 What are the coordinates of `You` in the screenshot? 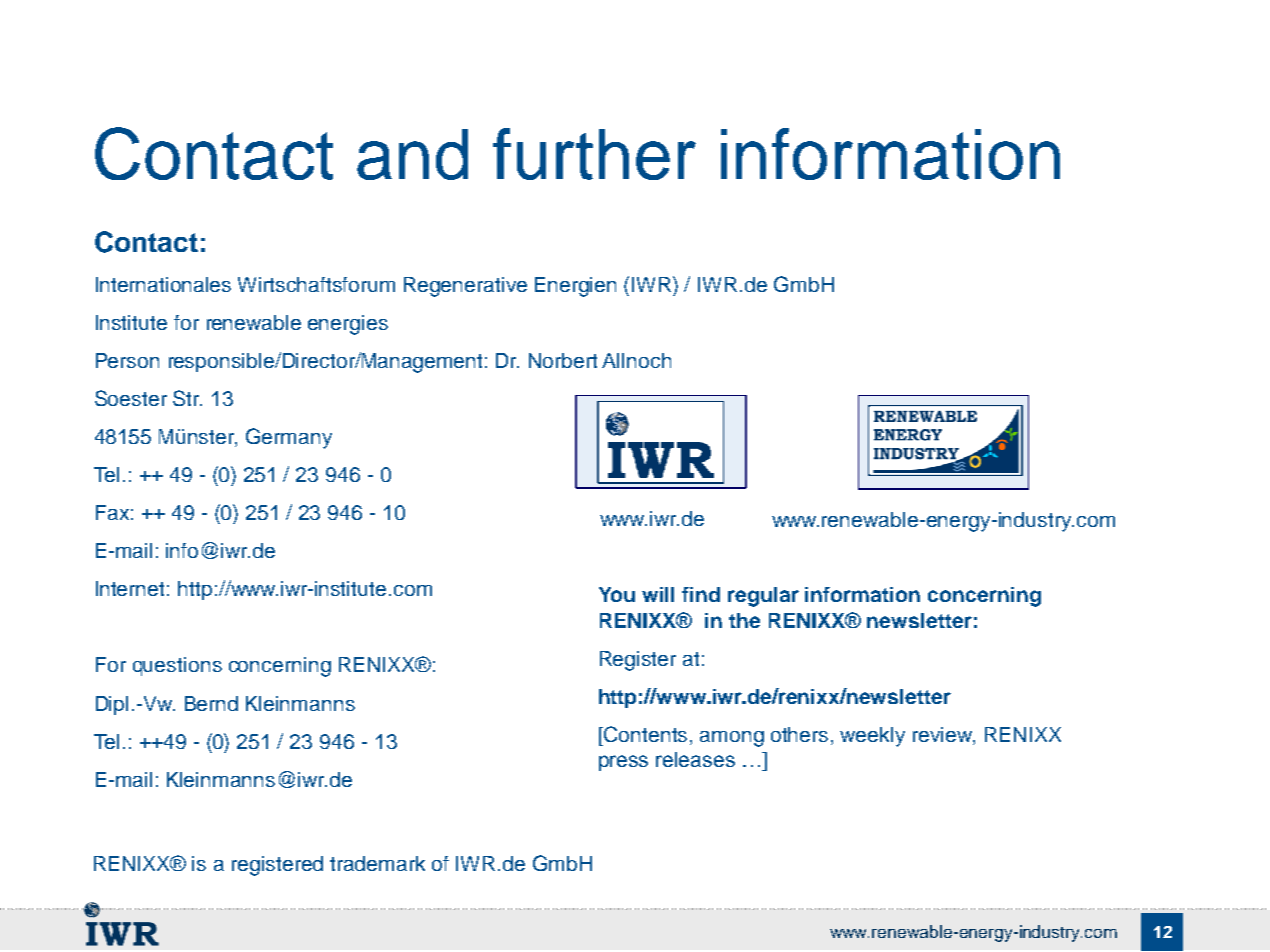 It's located at (617, 594).
